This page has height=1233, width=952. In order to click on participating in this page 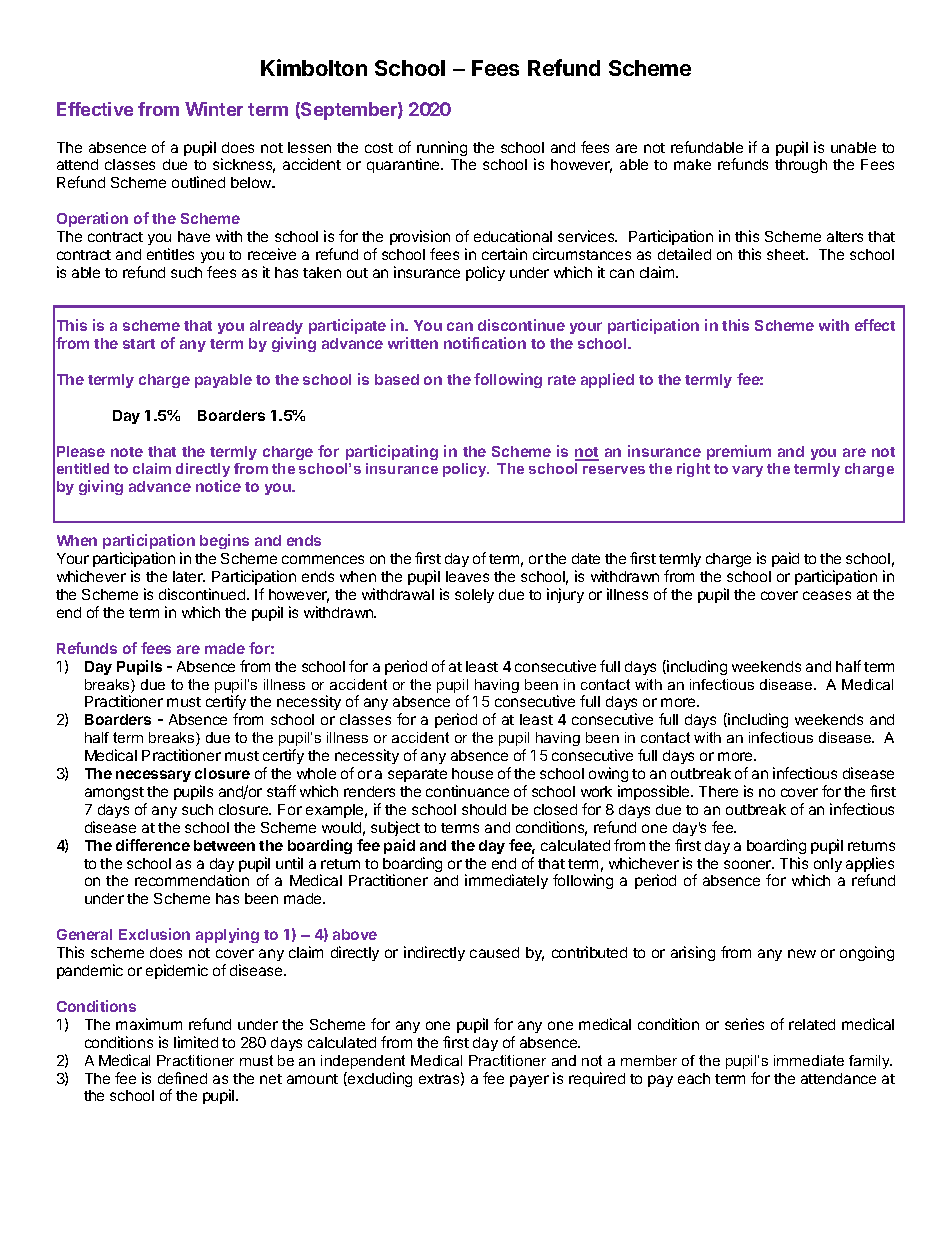, I will do `click(392, 452)`.
